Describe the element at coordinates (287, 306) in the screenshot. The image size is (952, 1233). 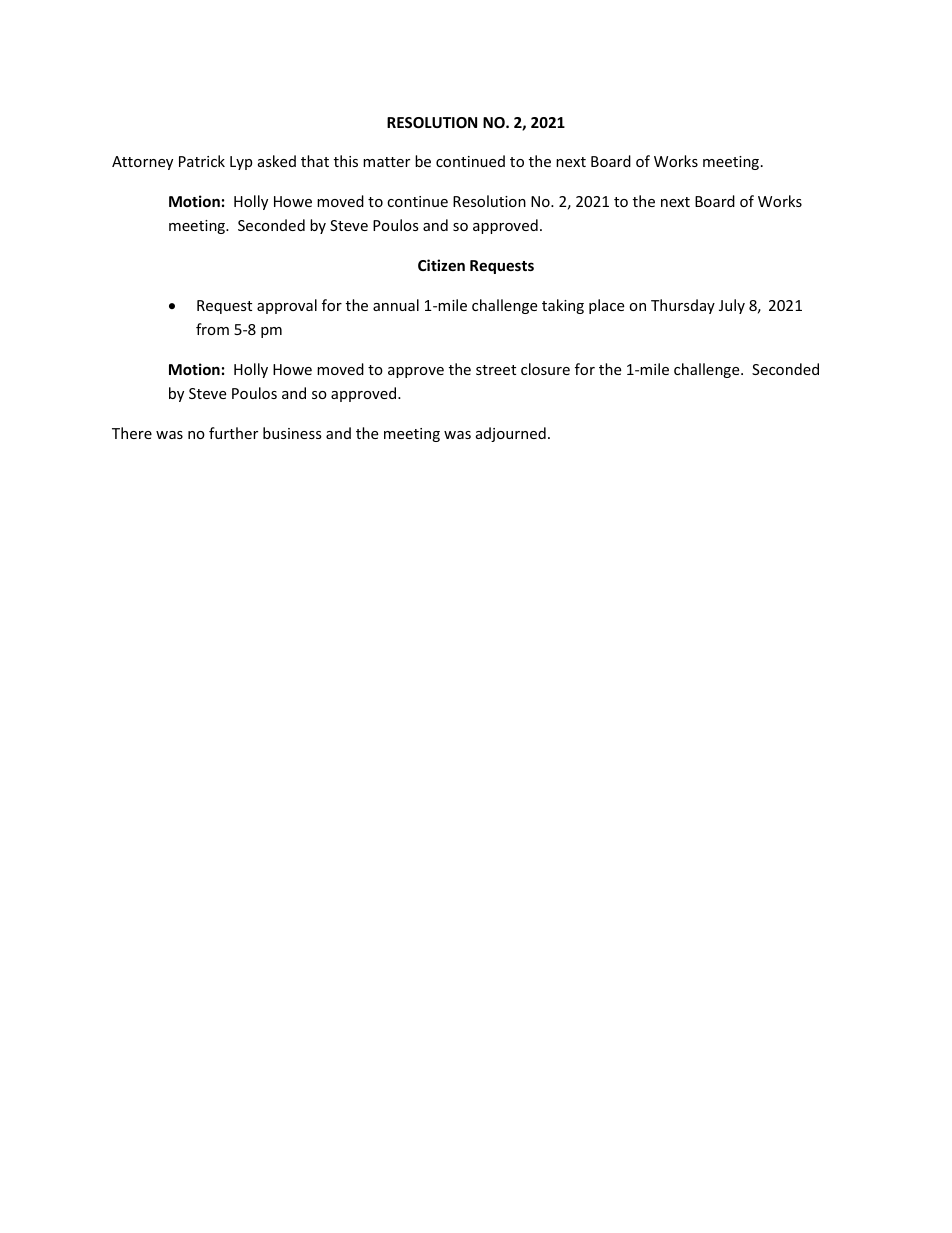
I see `approval` at that location.
